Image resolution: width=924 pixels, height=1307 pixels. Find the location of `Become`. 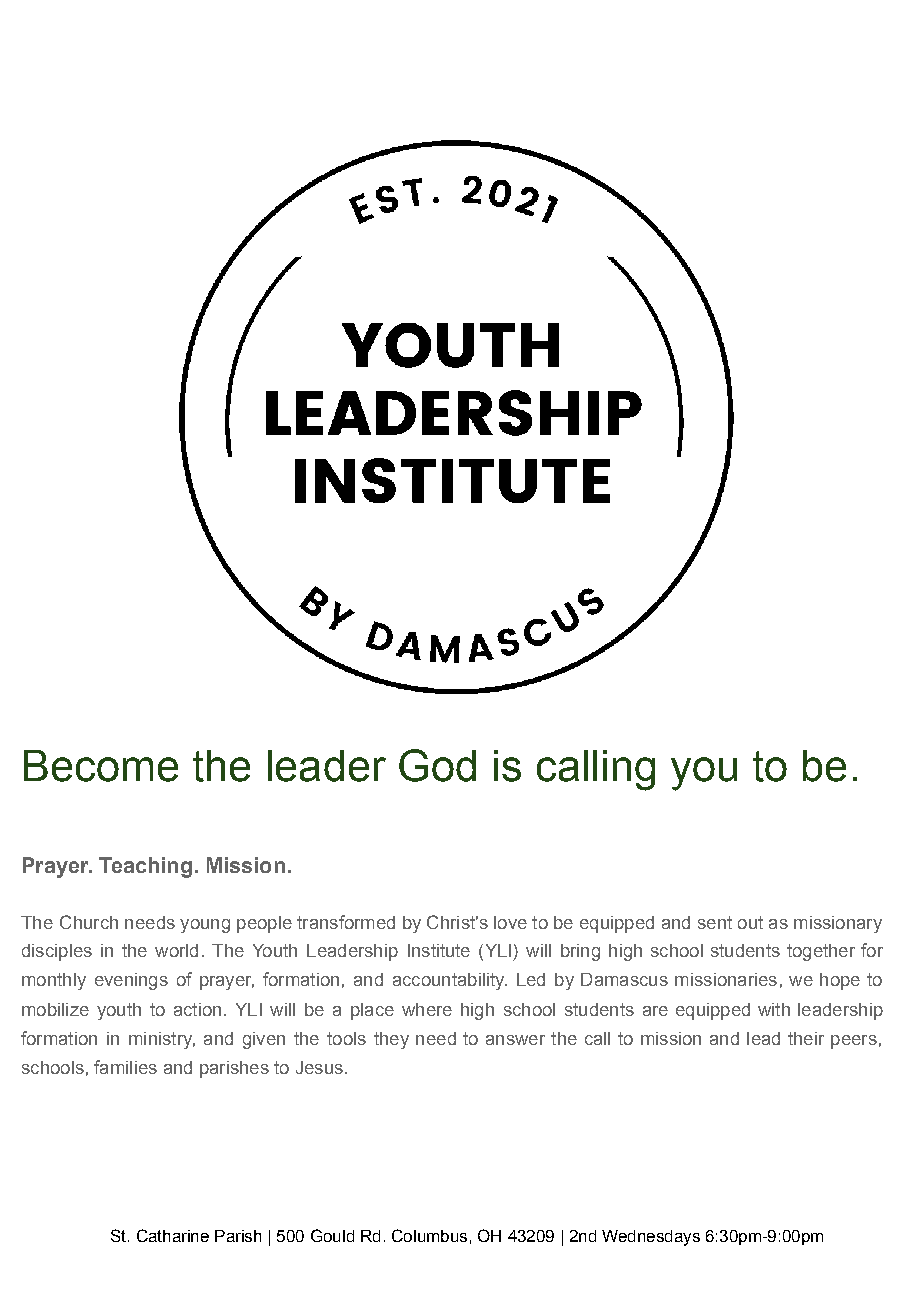

Become is located at coordinates (101, 766).
